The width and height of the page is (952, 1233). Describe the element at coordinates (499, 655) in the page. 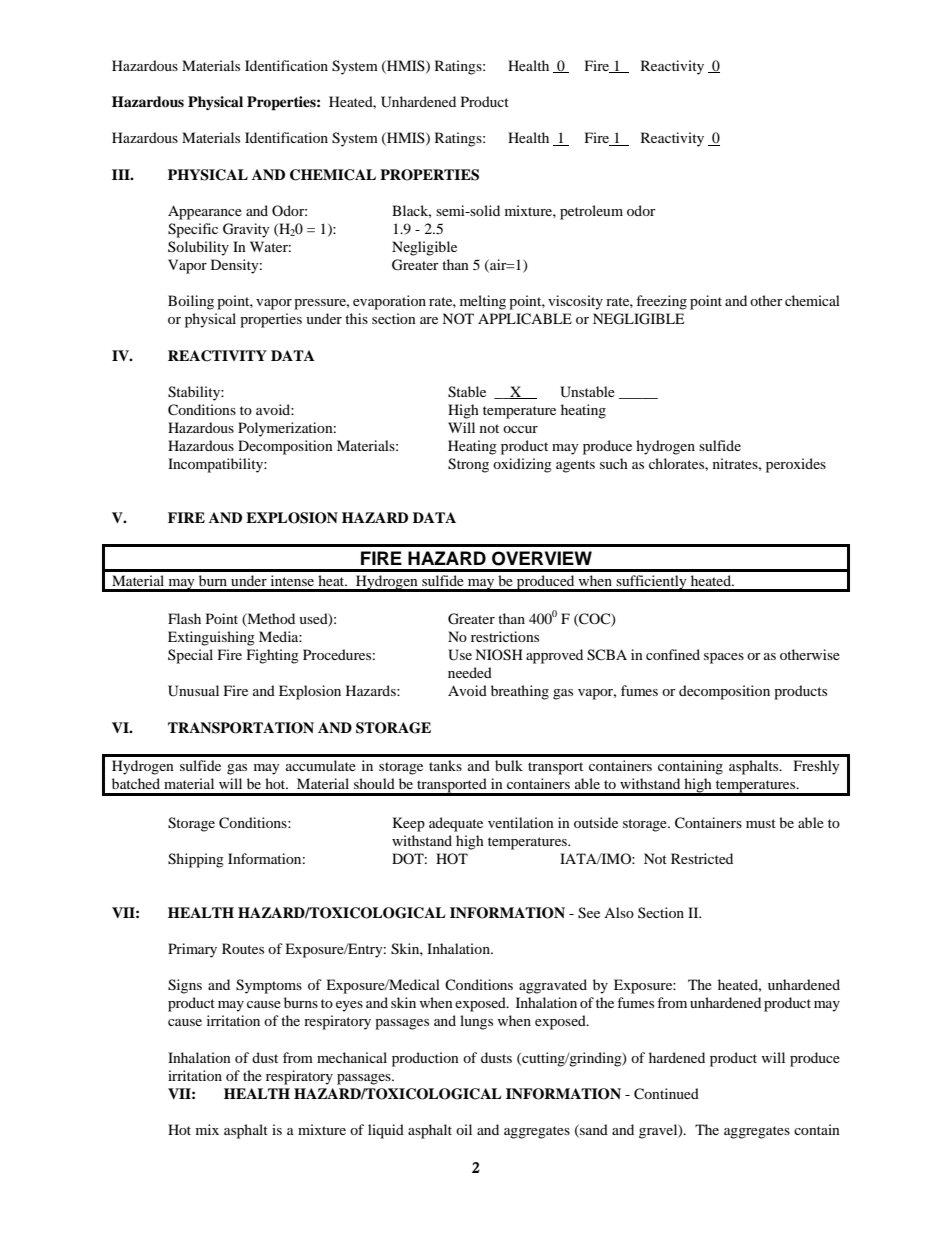

I see `NIOSH` at that location.
